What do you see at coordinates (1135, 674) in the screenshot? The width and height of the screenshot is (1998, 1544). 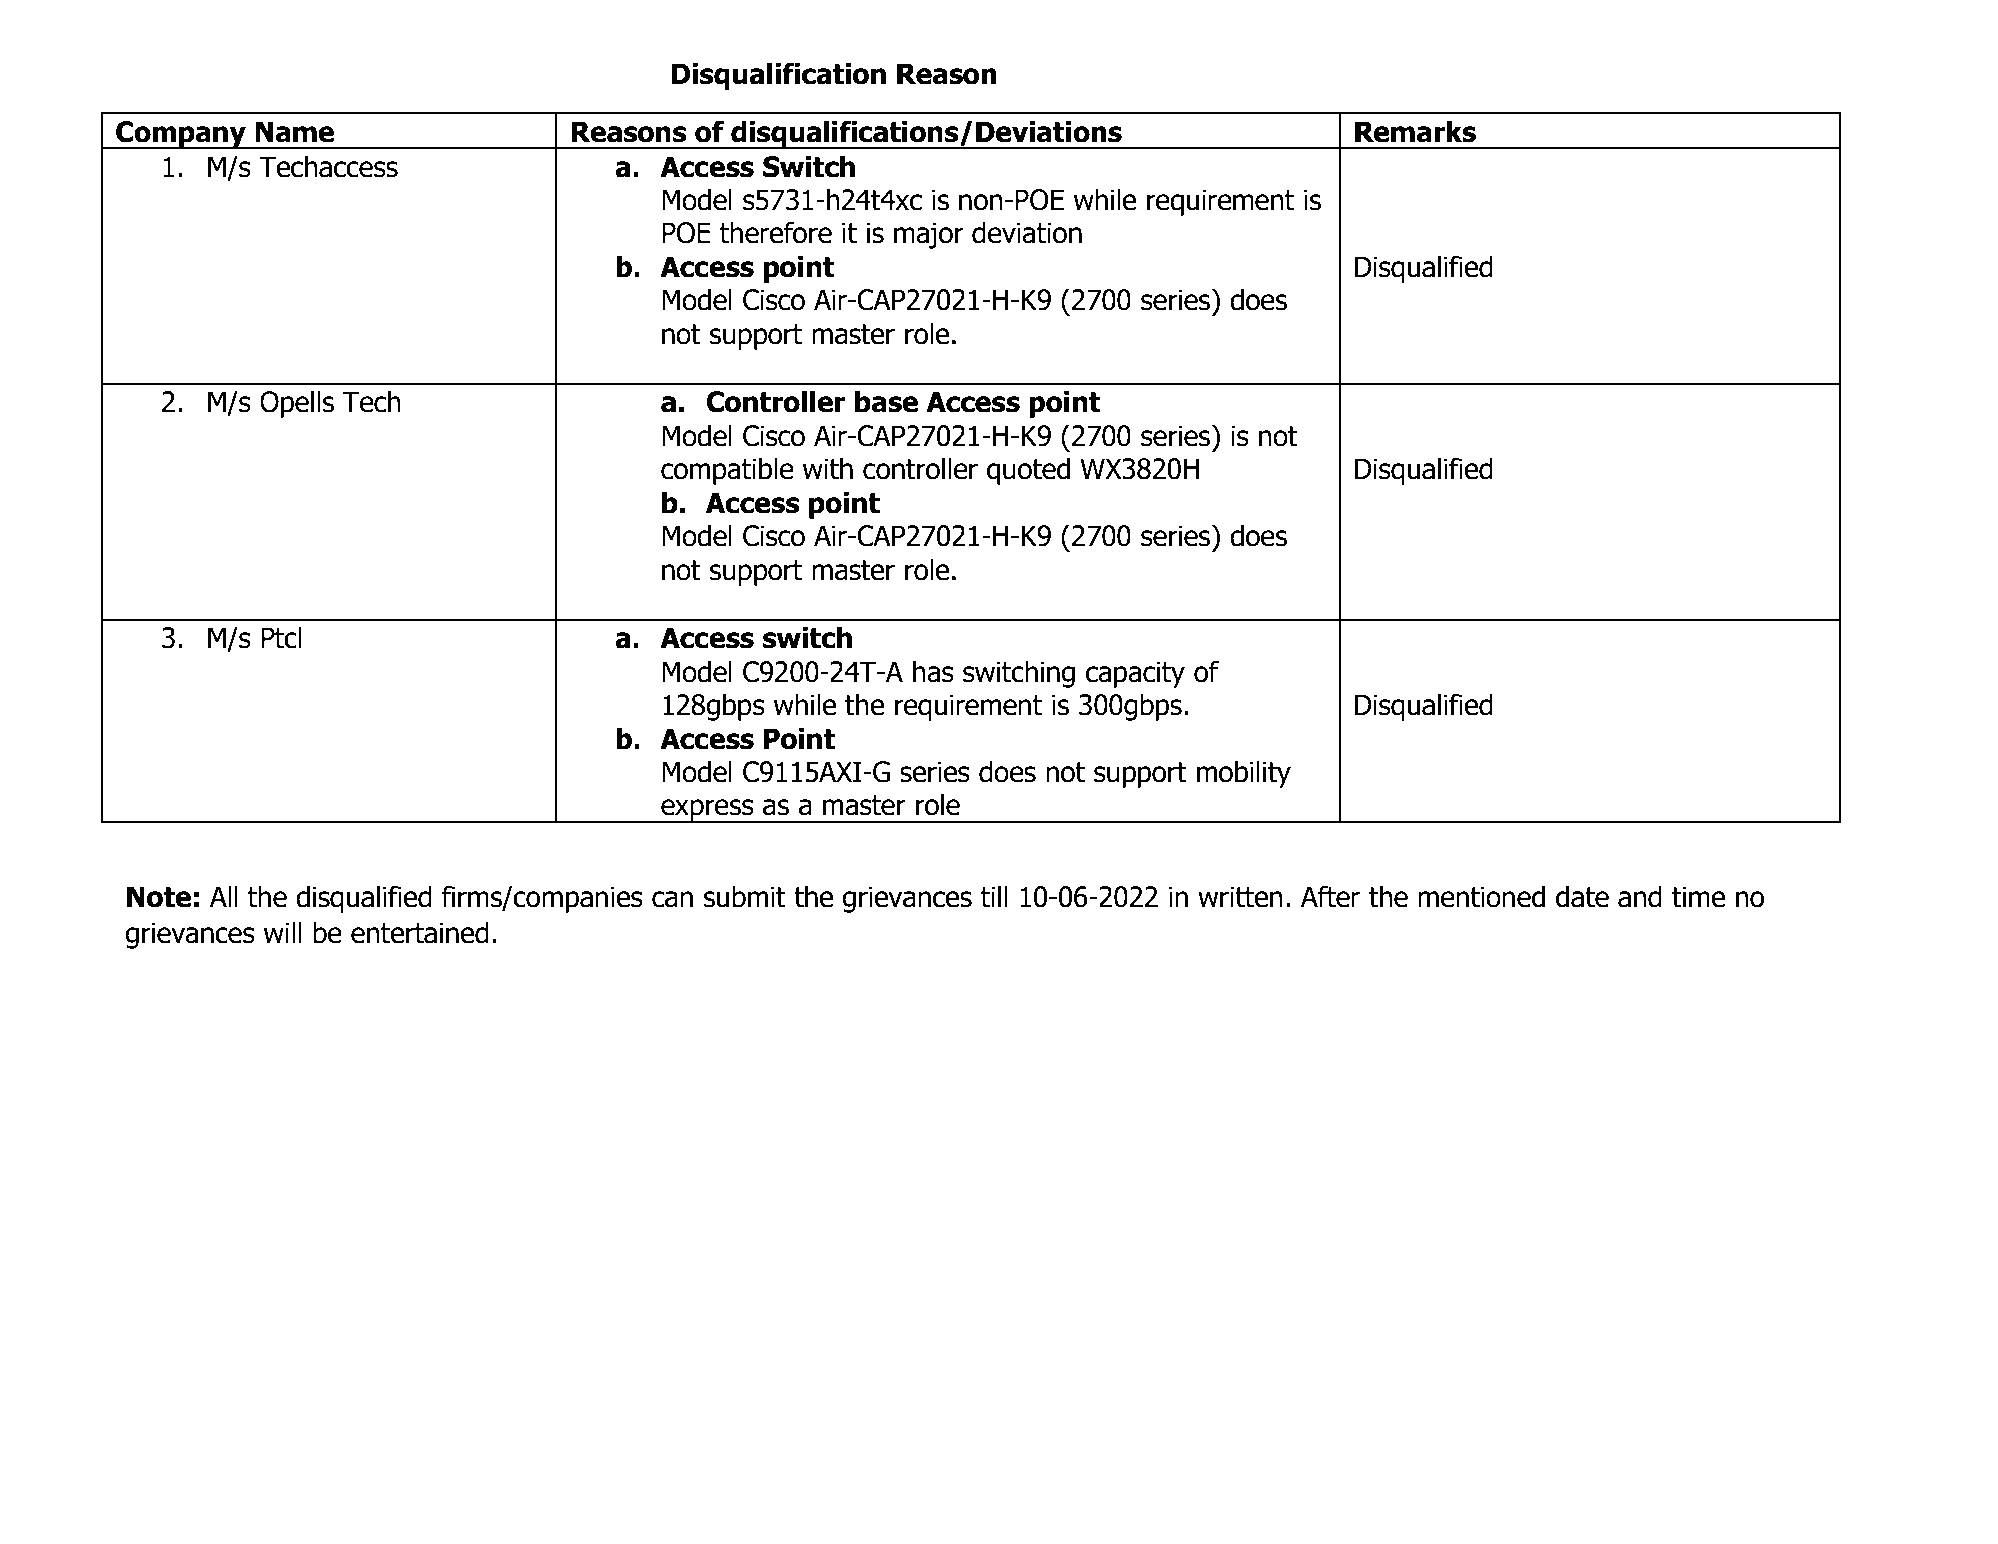 I see `capacity` at bounding box center [1135, 674].
